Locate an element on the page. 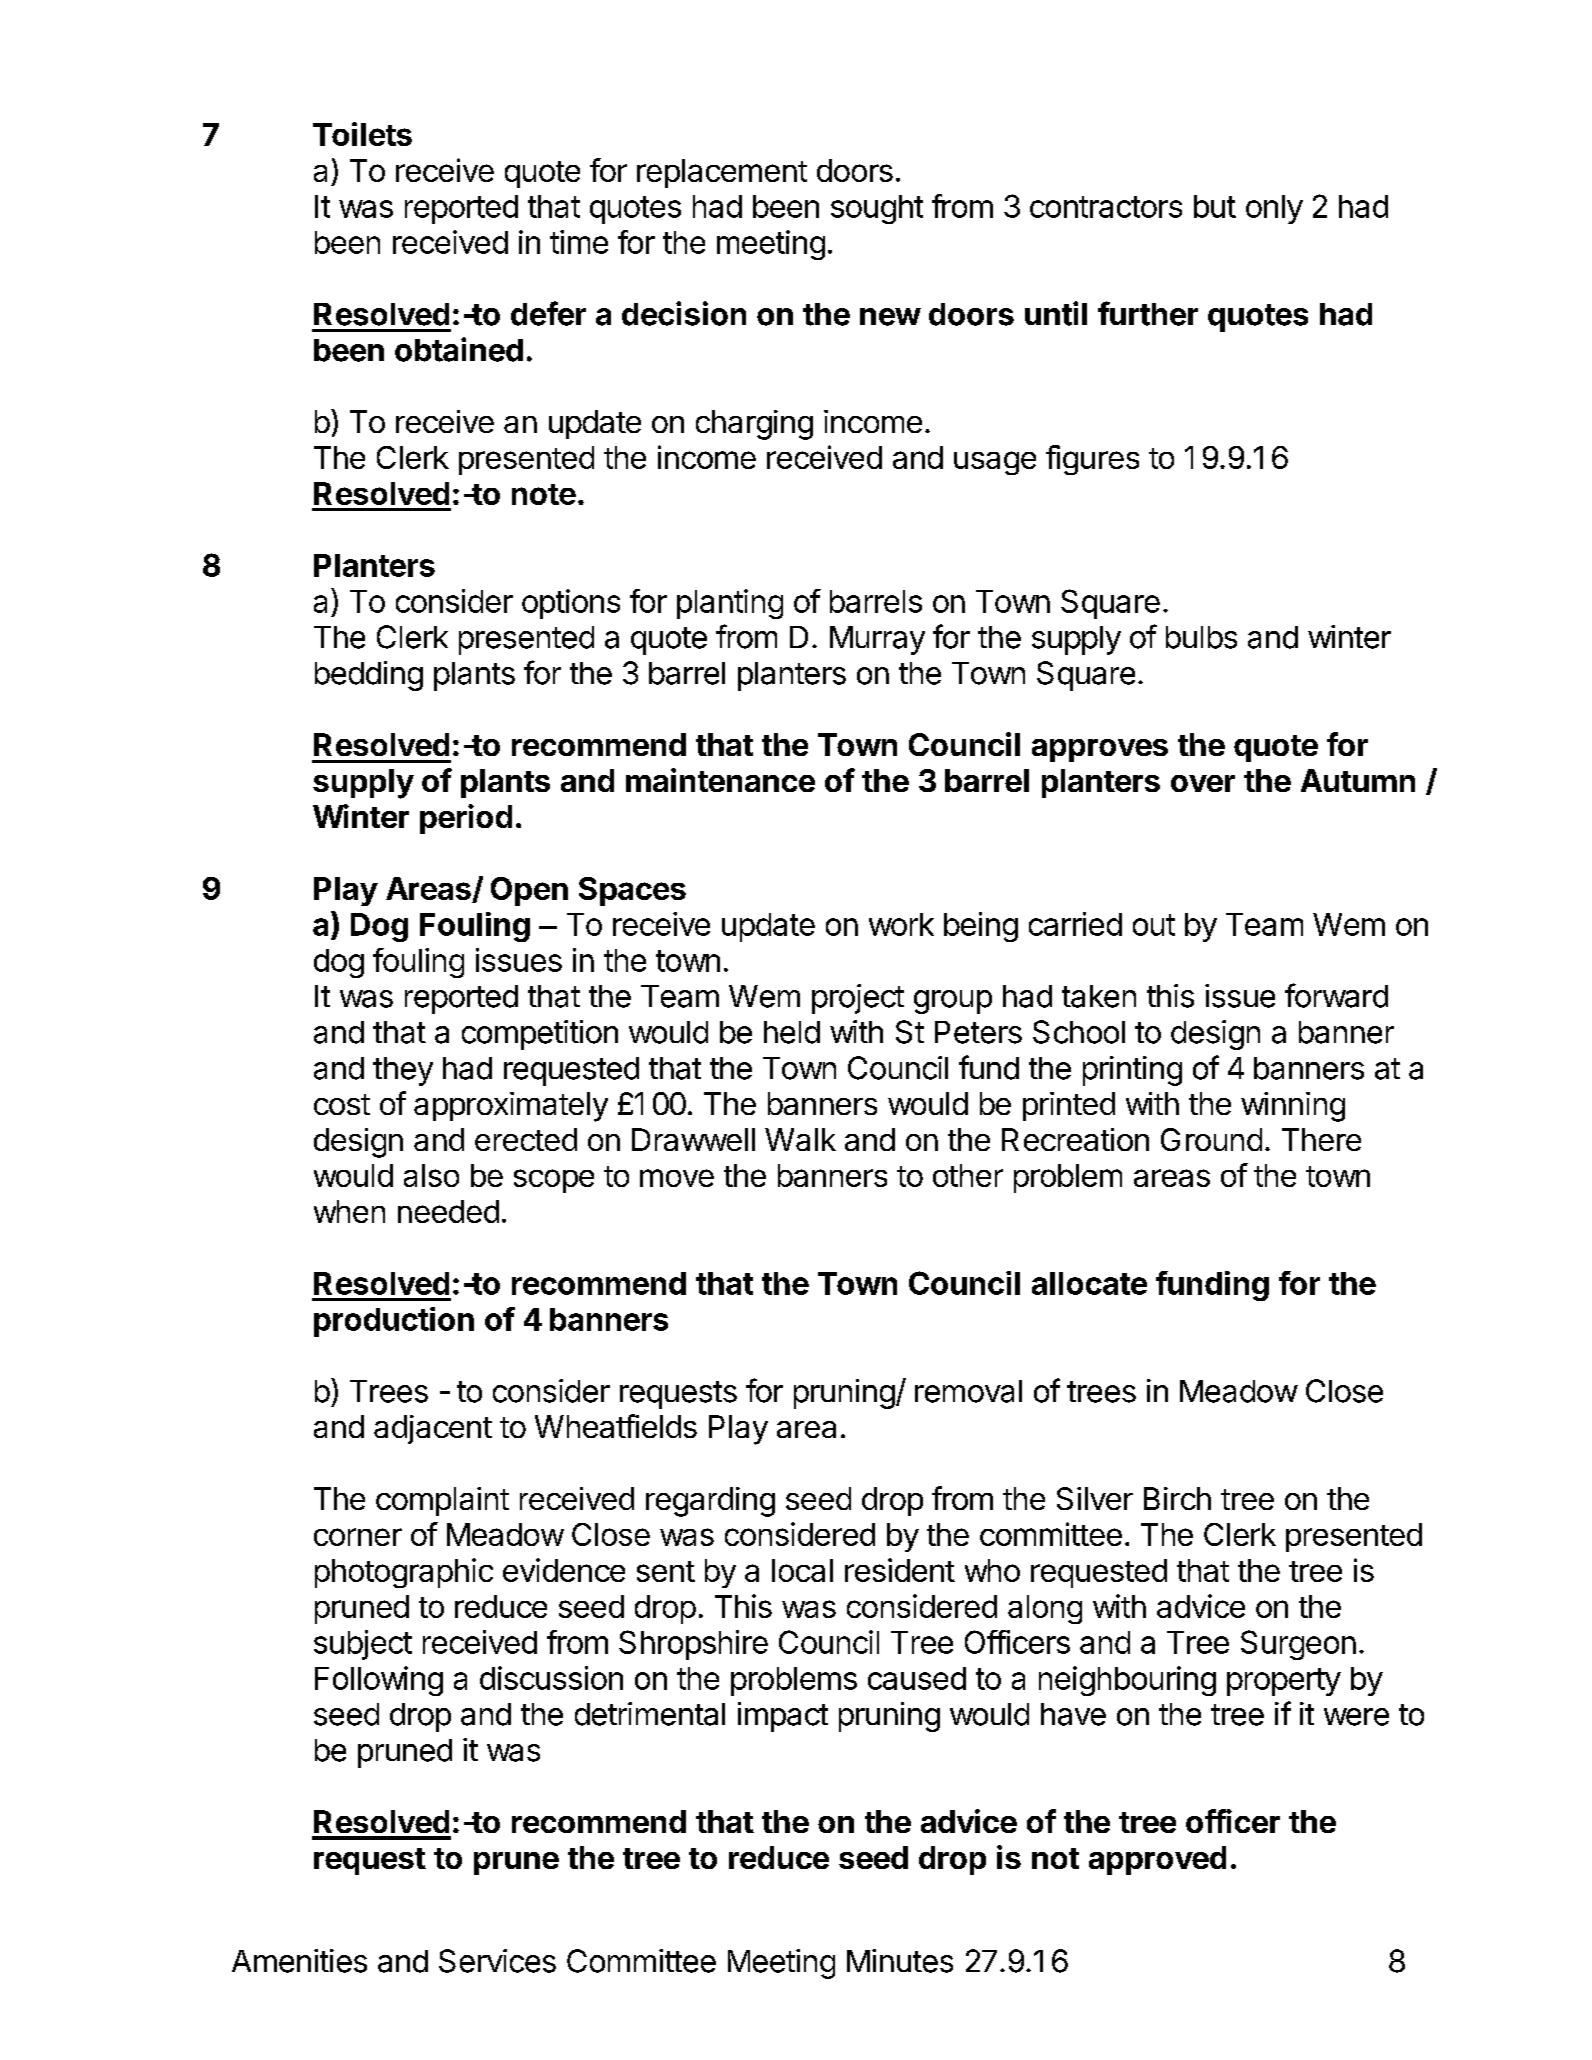 The image size is (1592, 2060). Services is located at coordinates (497, 1961).
